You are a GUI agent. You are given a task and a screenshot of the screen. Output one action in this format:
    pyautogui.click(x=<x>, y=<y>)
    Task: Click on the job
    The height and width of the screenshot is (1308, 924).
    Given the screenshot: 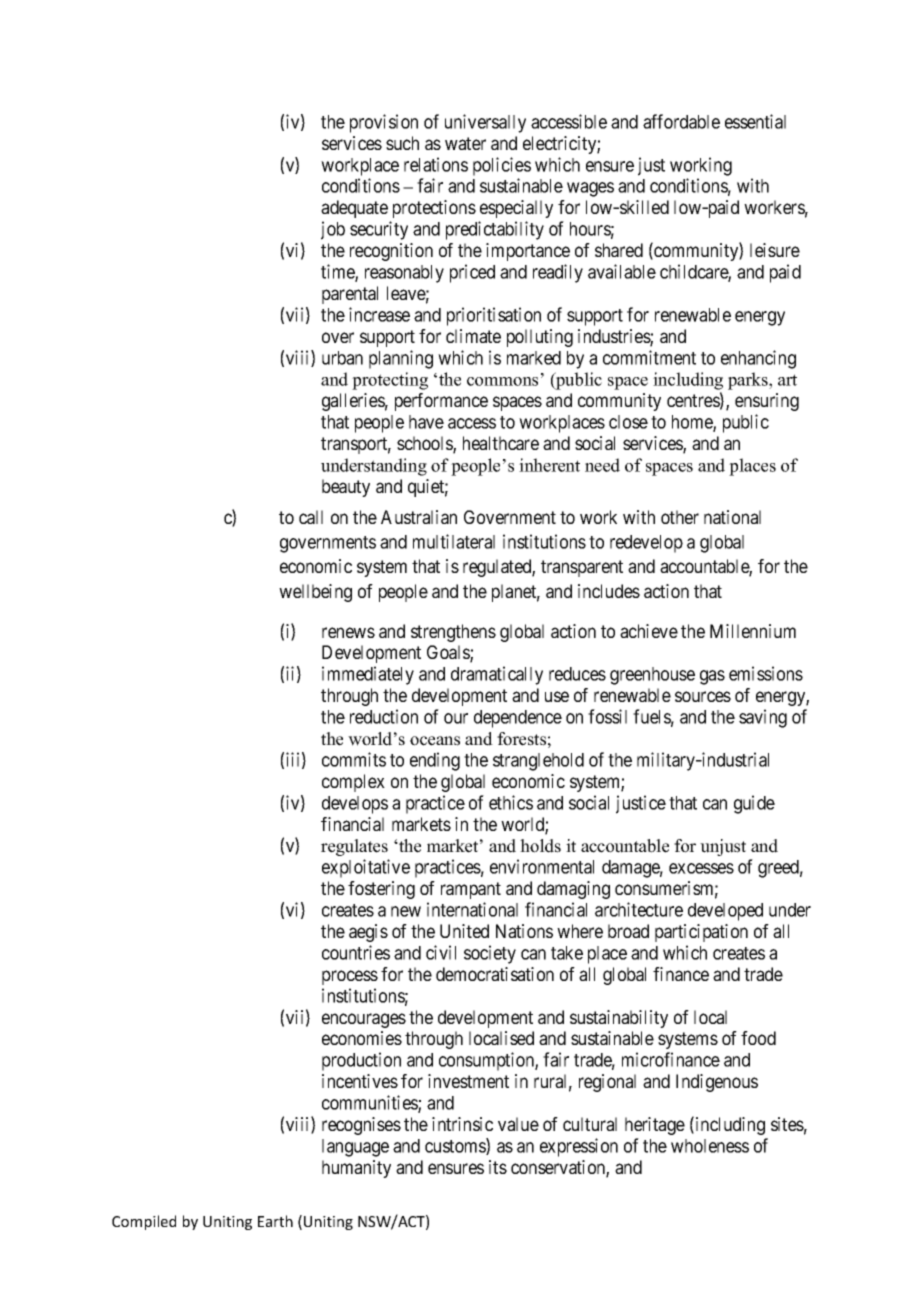 What is the action you would take?
    pyautogui.click(x=333, y=230)
